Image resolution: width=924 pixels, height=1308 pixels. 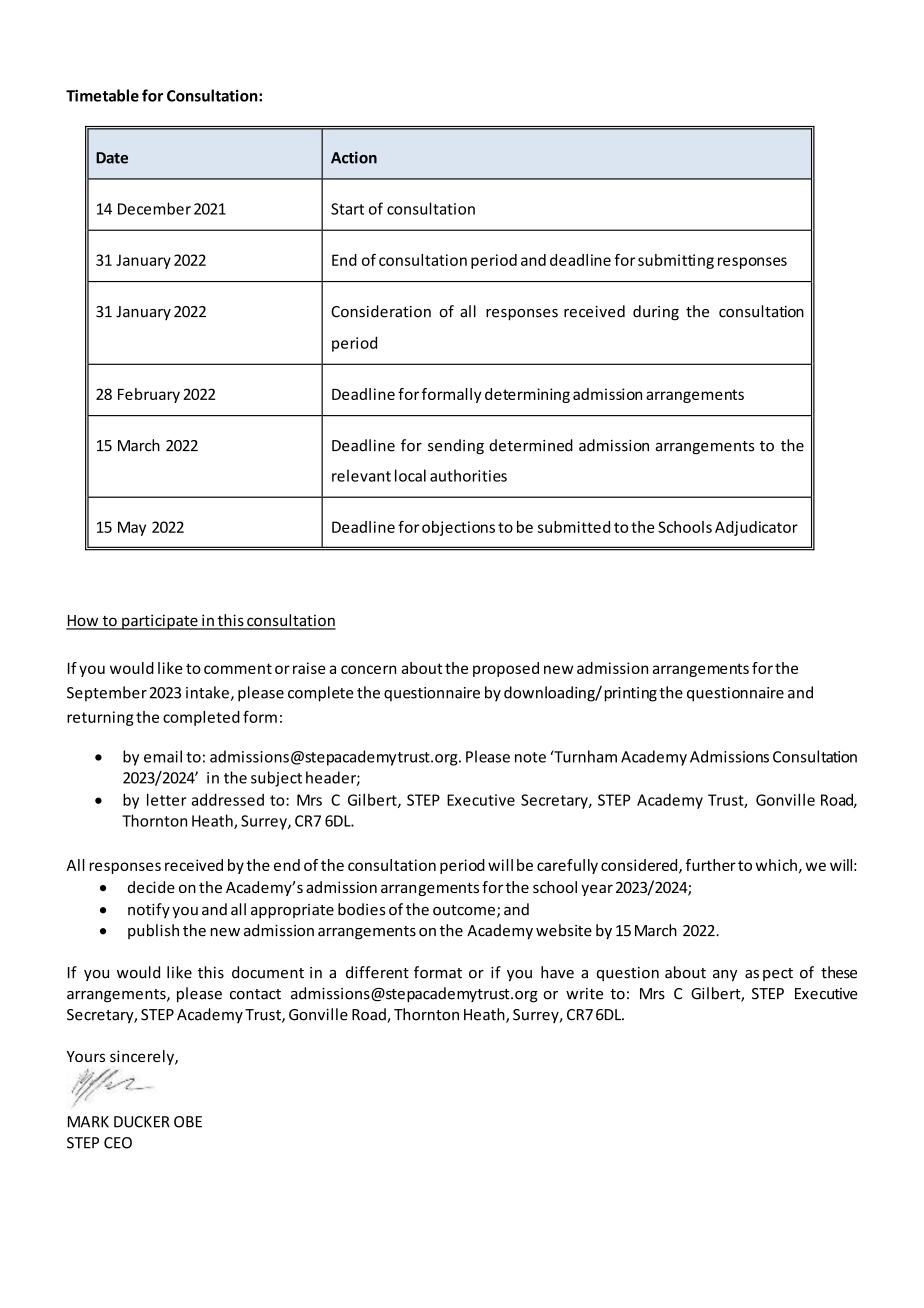 I want to click on write, so click(x=584, y=994).
